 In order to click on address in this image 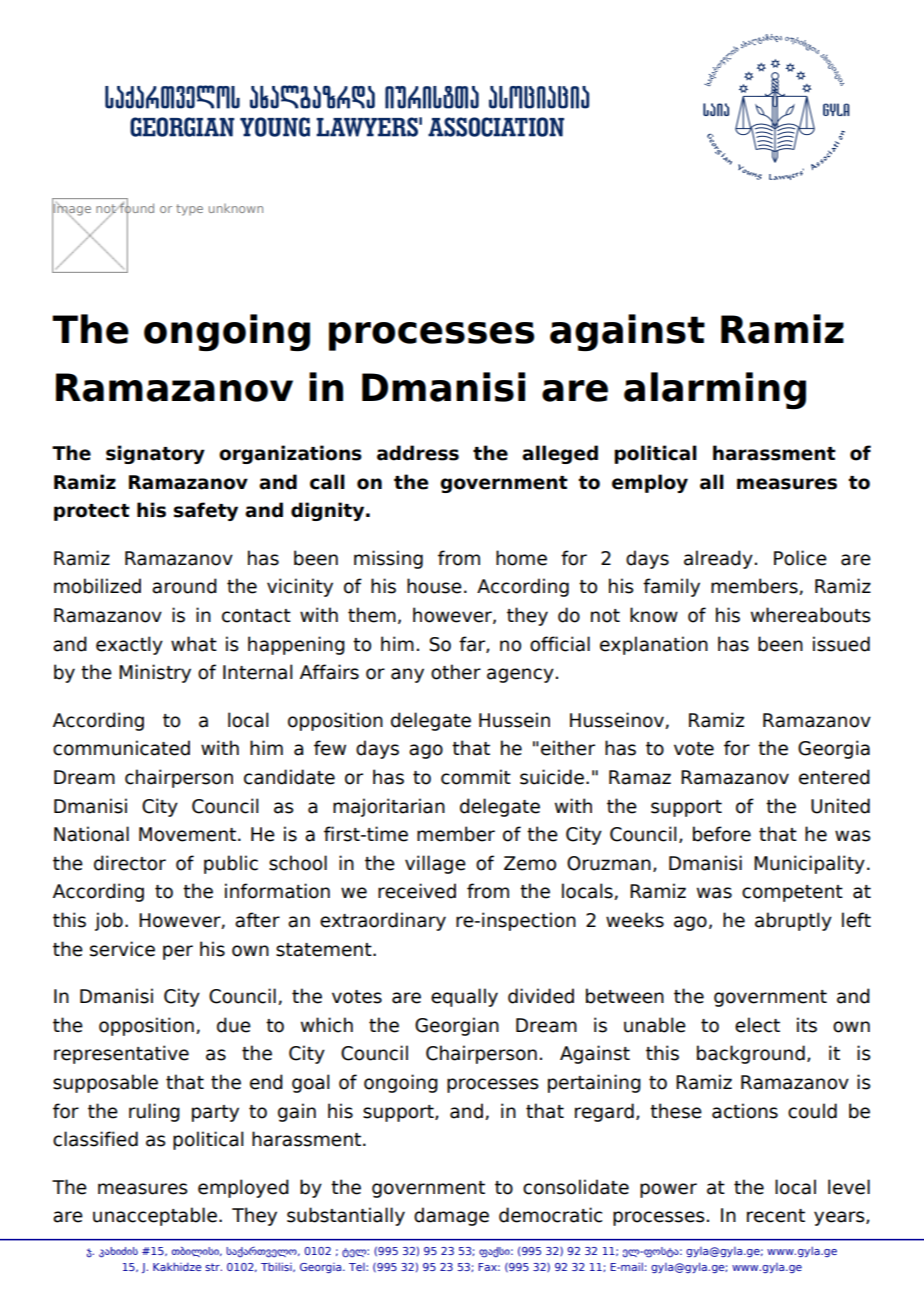, I will do `click(418, 453)`.
